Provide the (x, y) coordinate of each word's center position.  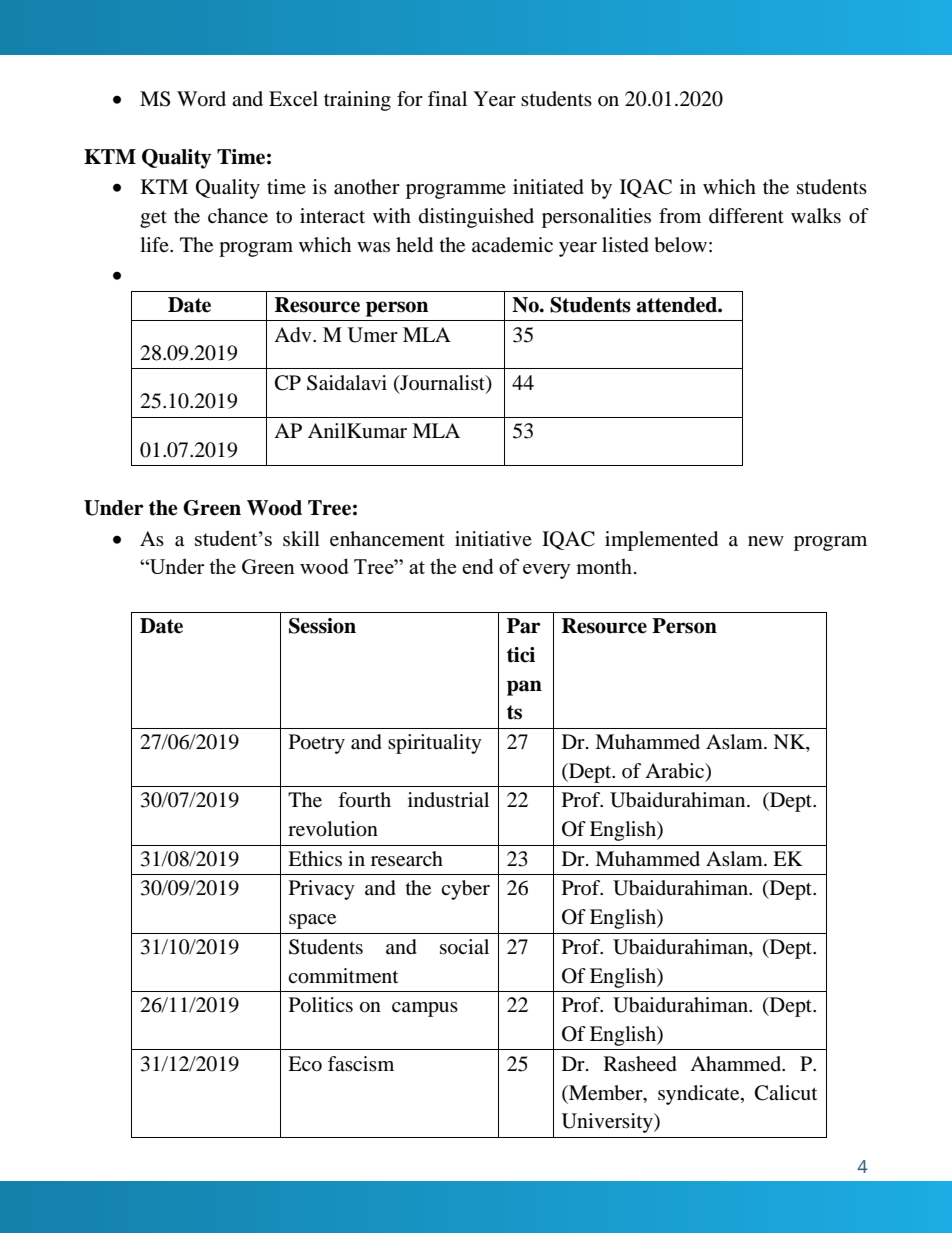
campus (425, 1009)
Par (524, 626)
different (746, 216)
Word (201, 99)
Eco (305, 1064)
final (447, 99)
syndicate (700, 1095)
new (766, 541)
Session (322, 626)
